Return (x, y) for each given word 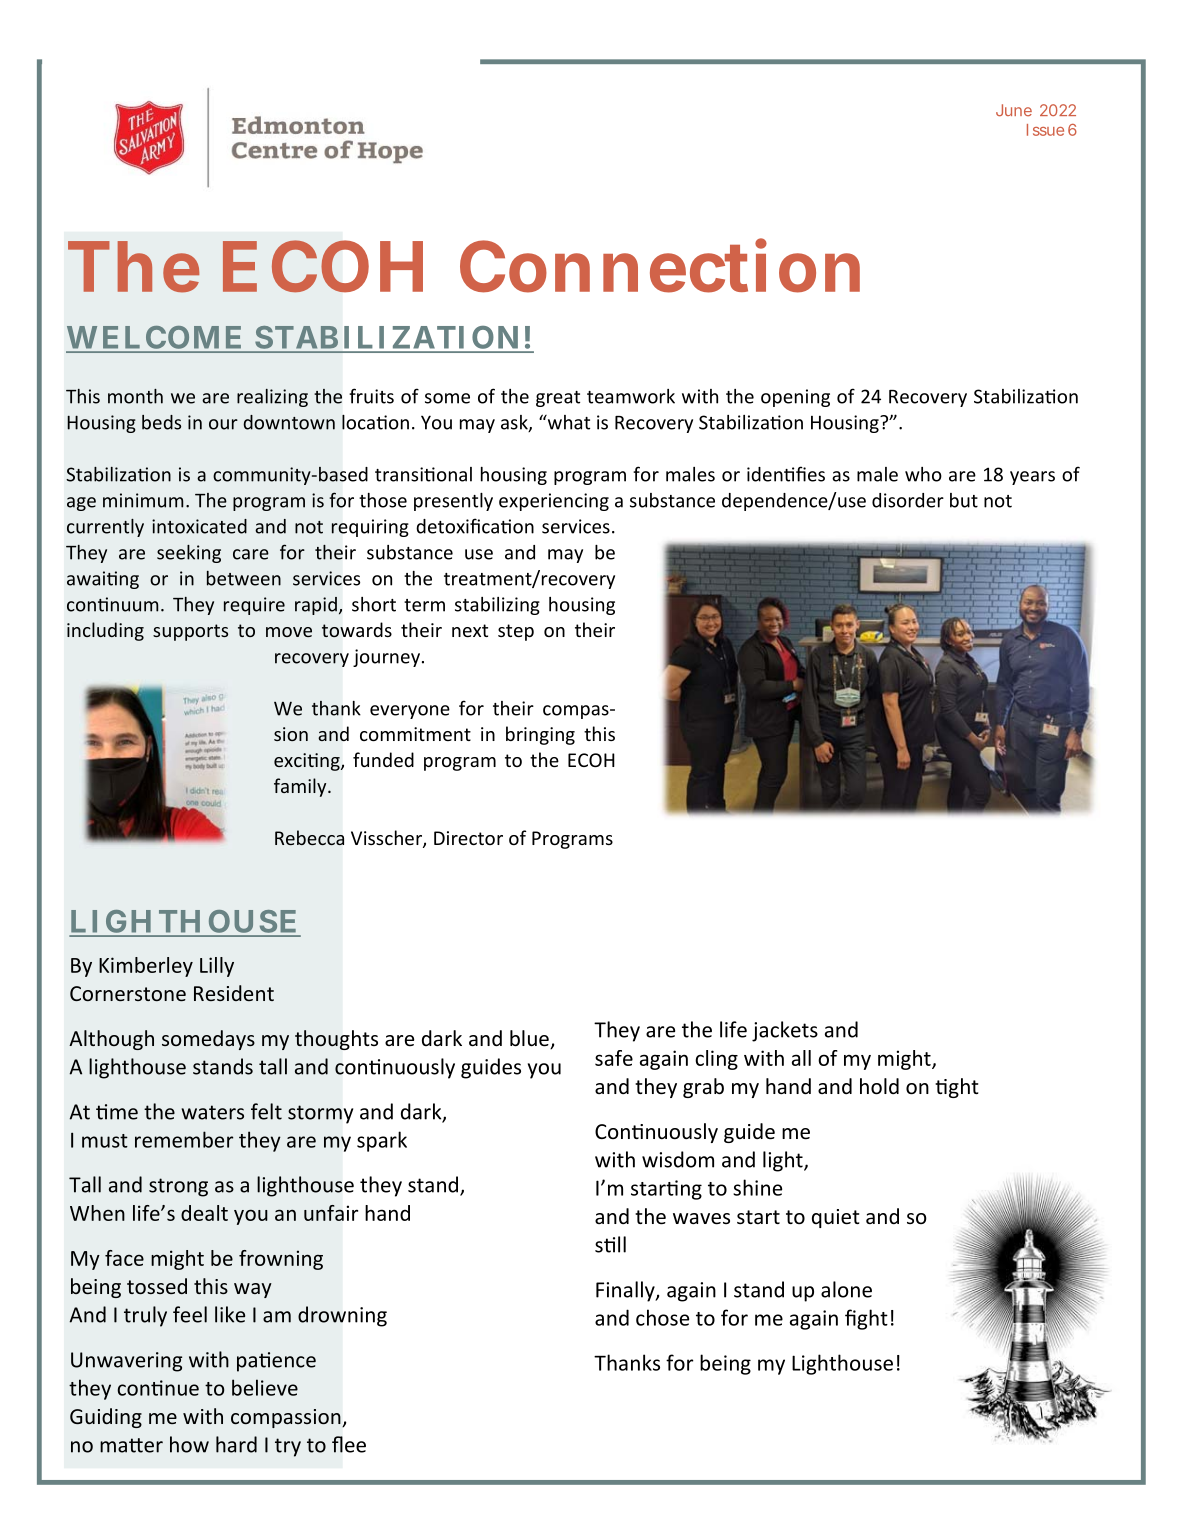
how (189, 1444)
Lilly (217, 967)
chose (662, 1317)
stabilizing (497, 606)
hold (879, 1086)
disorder (908, 500)
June (1014, 110)
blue (530, 1039)
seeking (189, 554)
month (135, 396)
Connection (660, 265)
